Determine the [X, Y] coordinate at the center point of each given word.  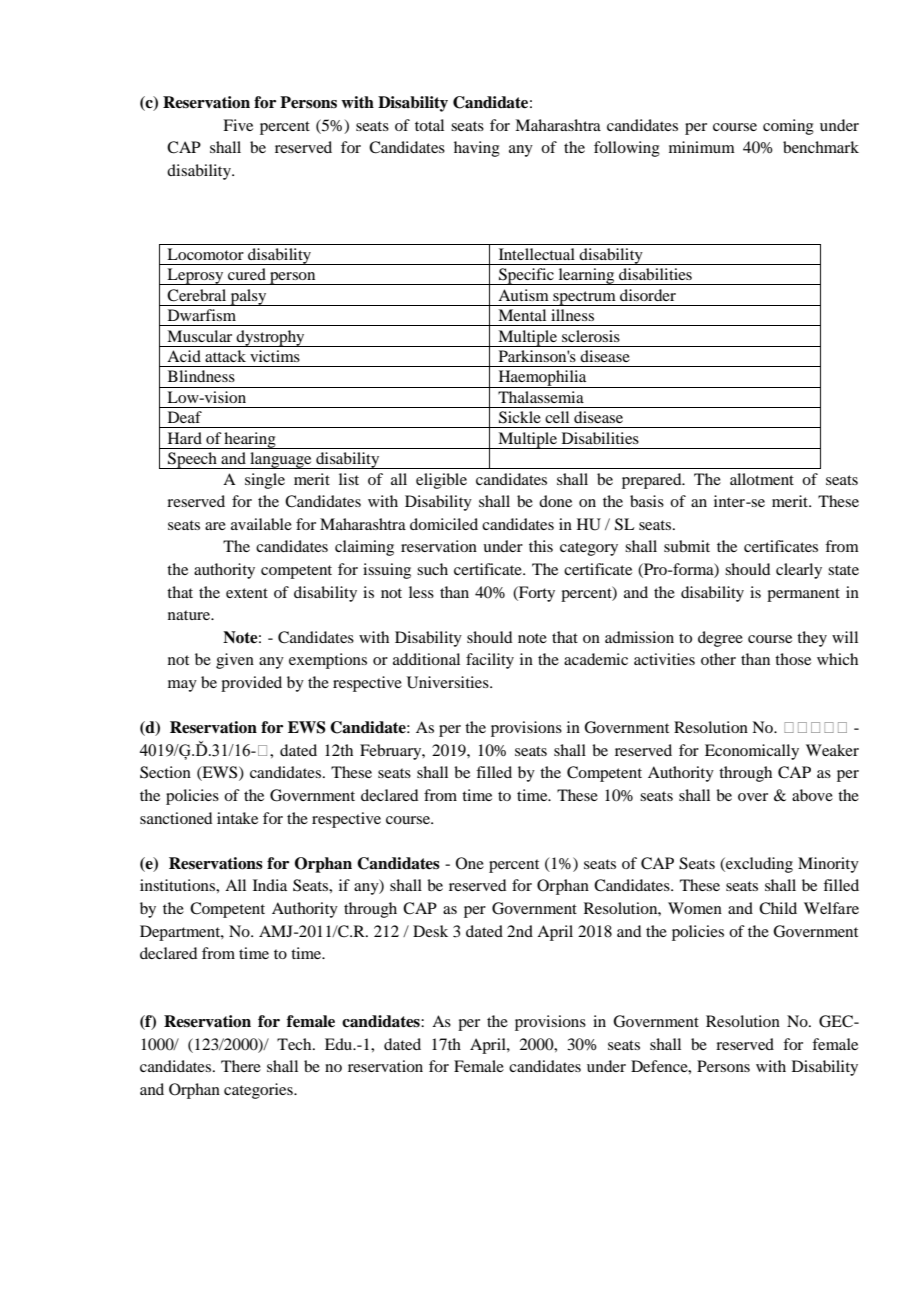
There [241, 1066]
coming [788, 127]
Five [238, 125]
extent [247, 593]
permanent [803, 595]
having [477, 149]
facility [490, 661]
